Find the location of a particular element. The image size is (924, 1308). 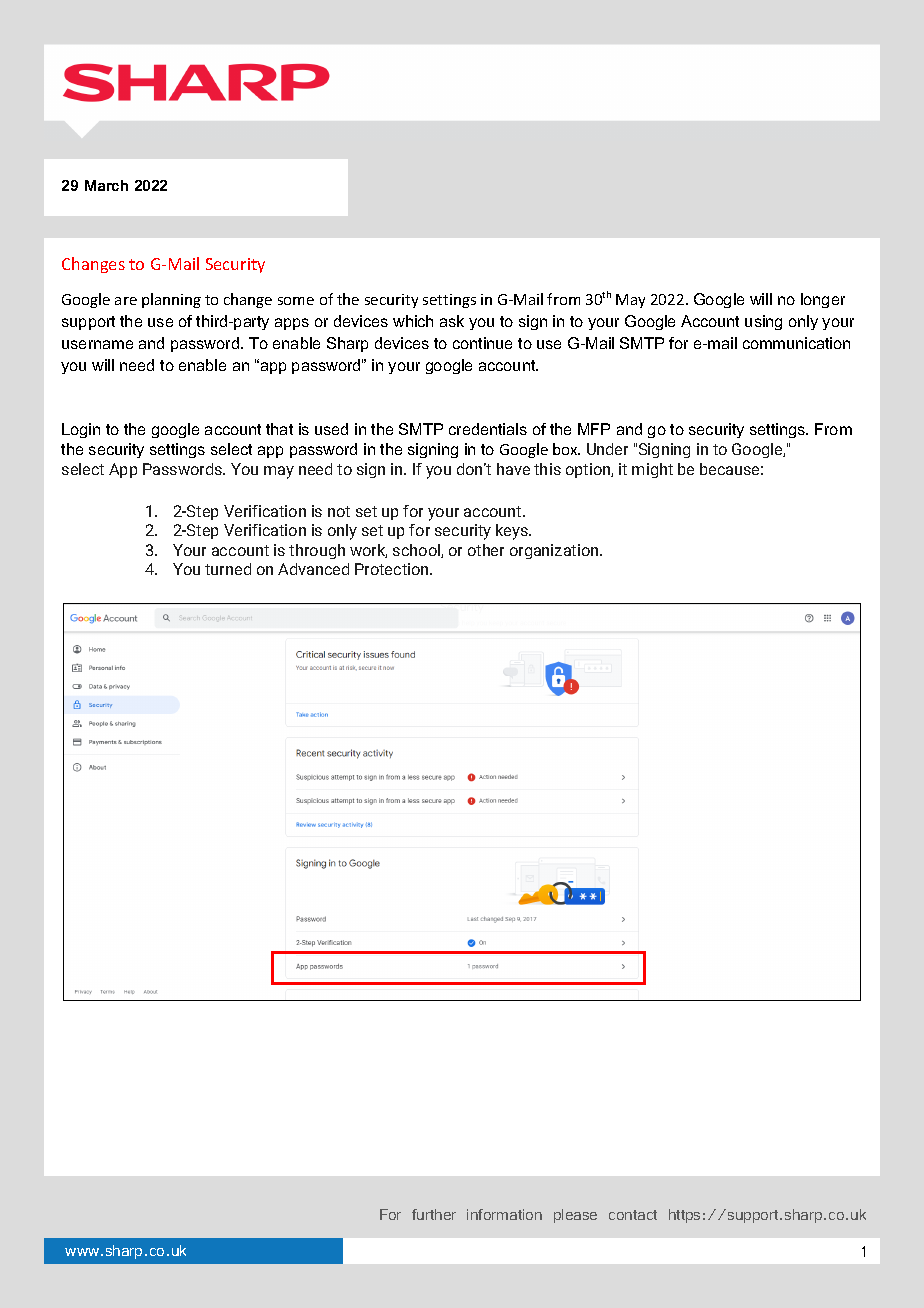

further is located at coordinates (434, 1214).
